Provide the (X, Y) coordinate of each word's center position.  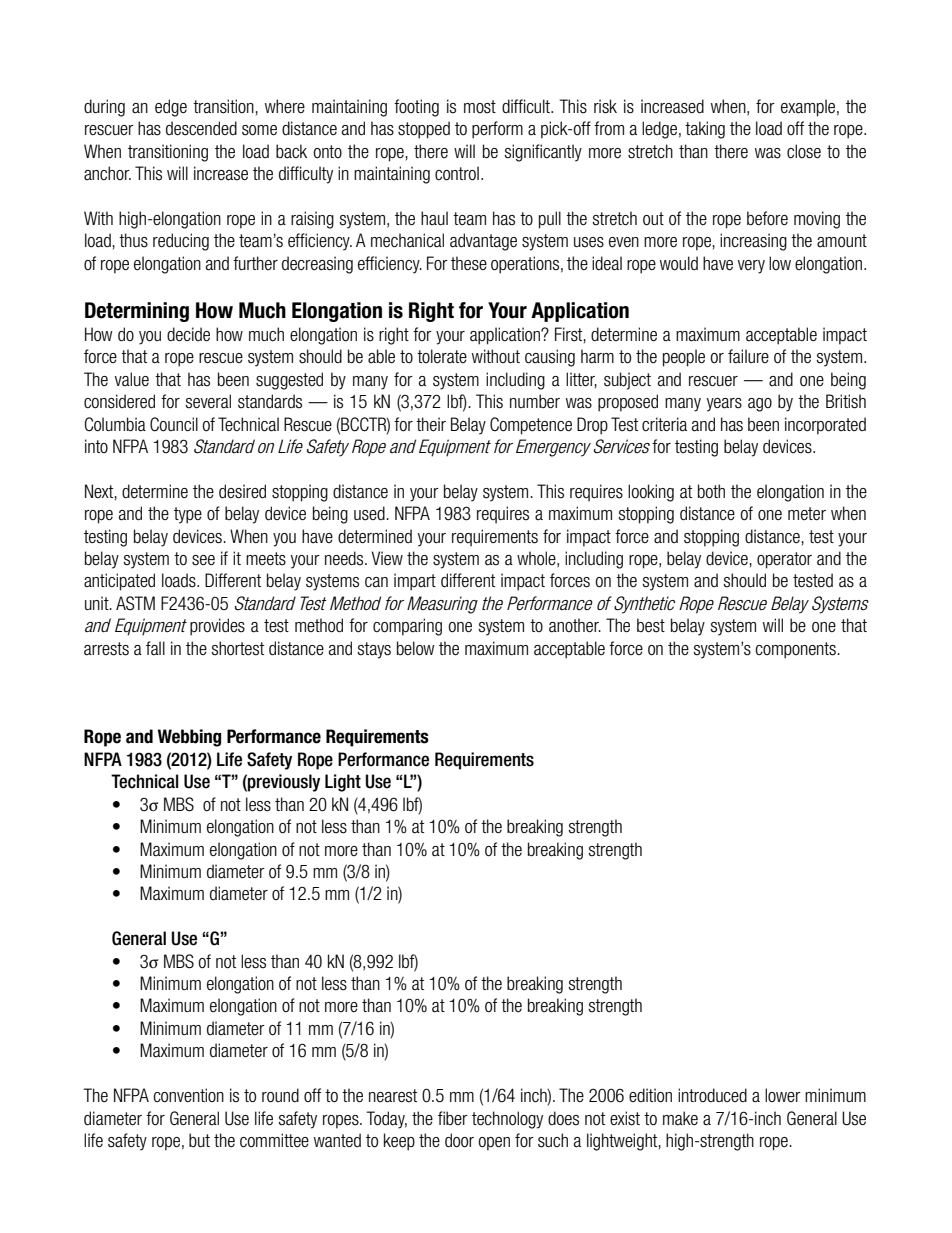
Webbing (189, 738)
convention (188, 1095)
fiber (453, 1118)
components (795, 650)
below (416, 648)
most (480, 107)
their (431, 424)
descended (201, 128)
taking (705, 130)
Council (174, 424)
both (711, 491)
